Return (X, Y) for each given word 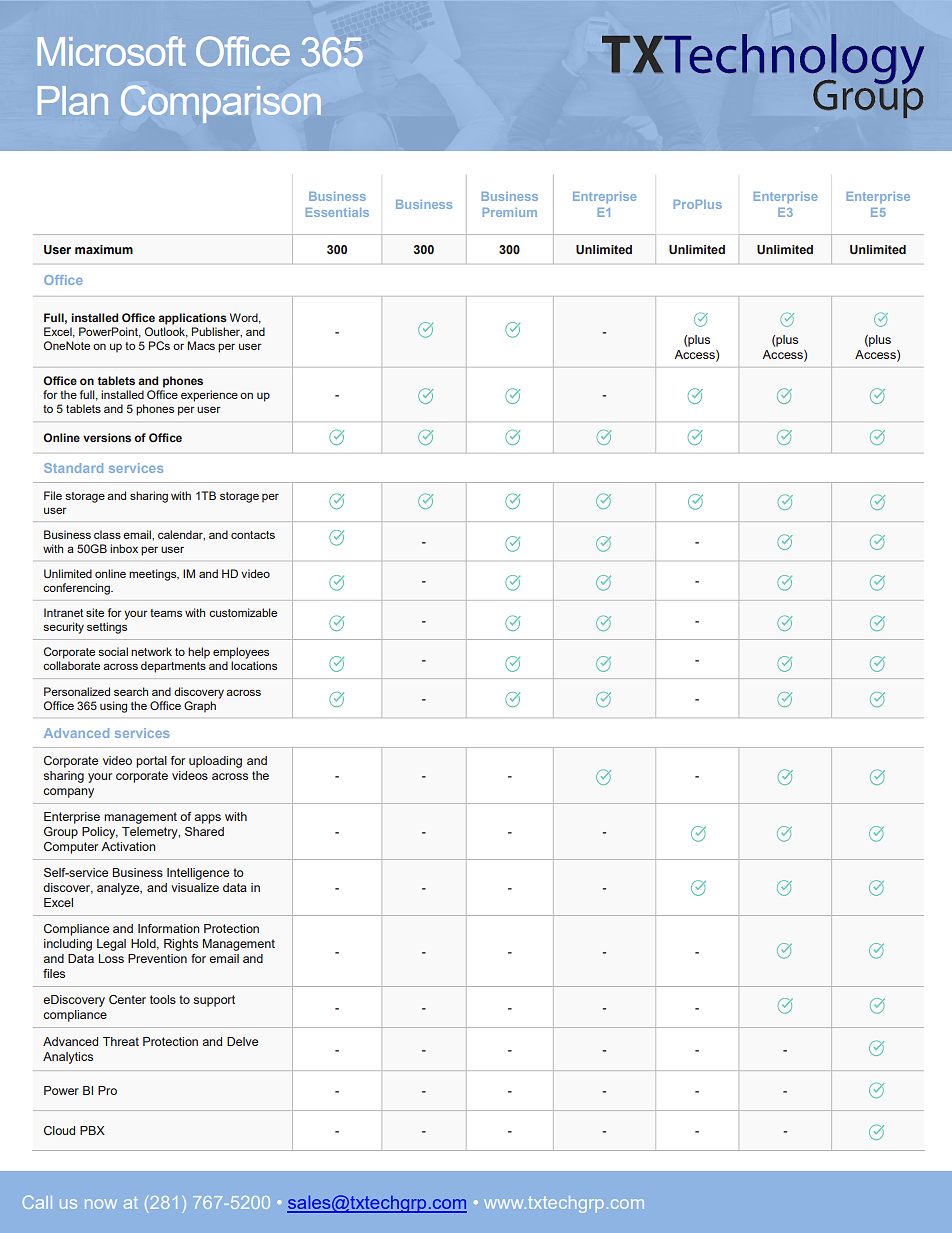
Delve (242, 1041)
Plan (73, 100)
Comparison (221, 104)
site (95, 612)
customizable (243, 612)
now (101, 1204)
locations (254, 665)
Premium (510, 212)
